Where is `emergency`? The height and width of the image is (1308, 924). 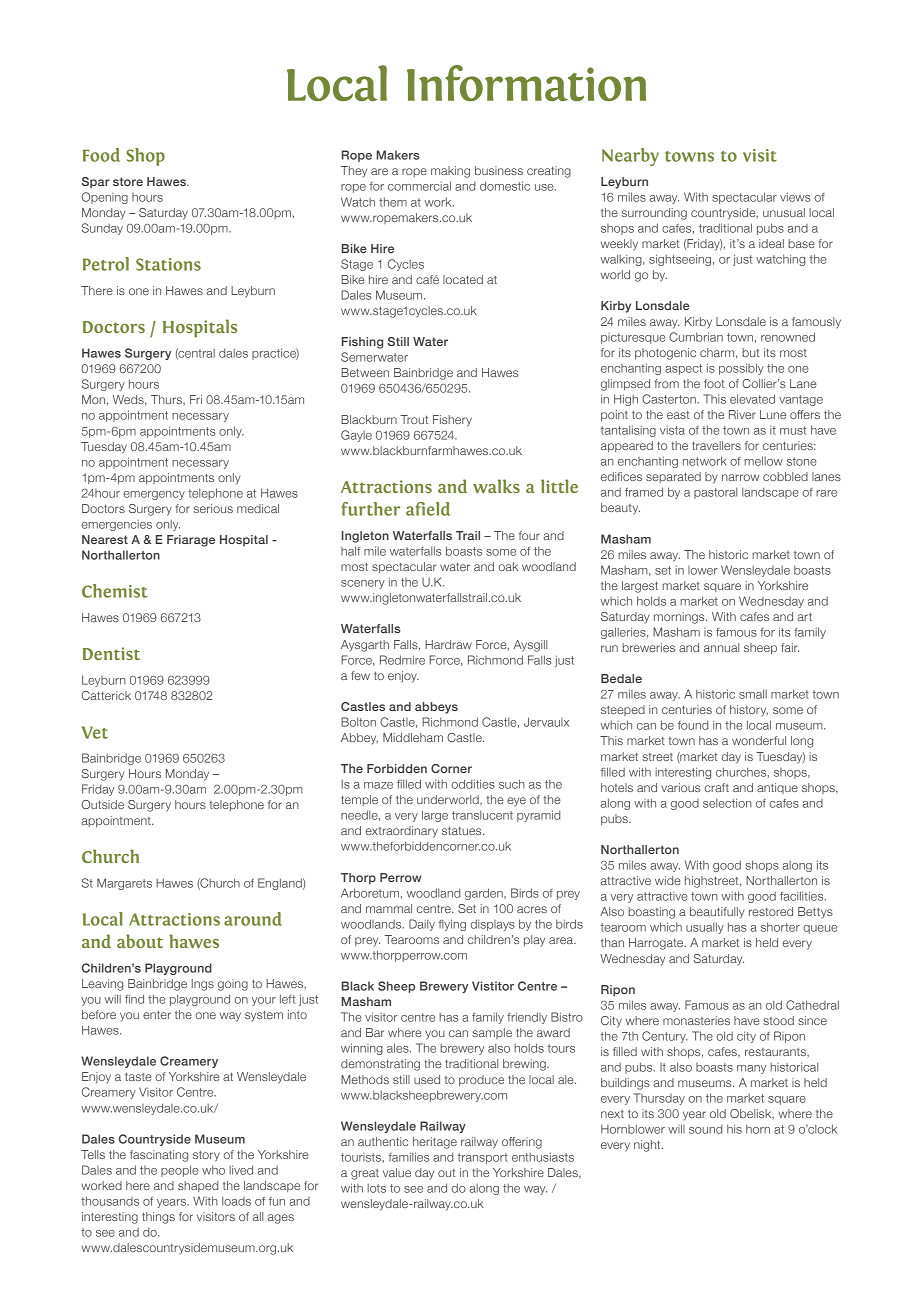 emergency is located at coordinates (154, 495).
